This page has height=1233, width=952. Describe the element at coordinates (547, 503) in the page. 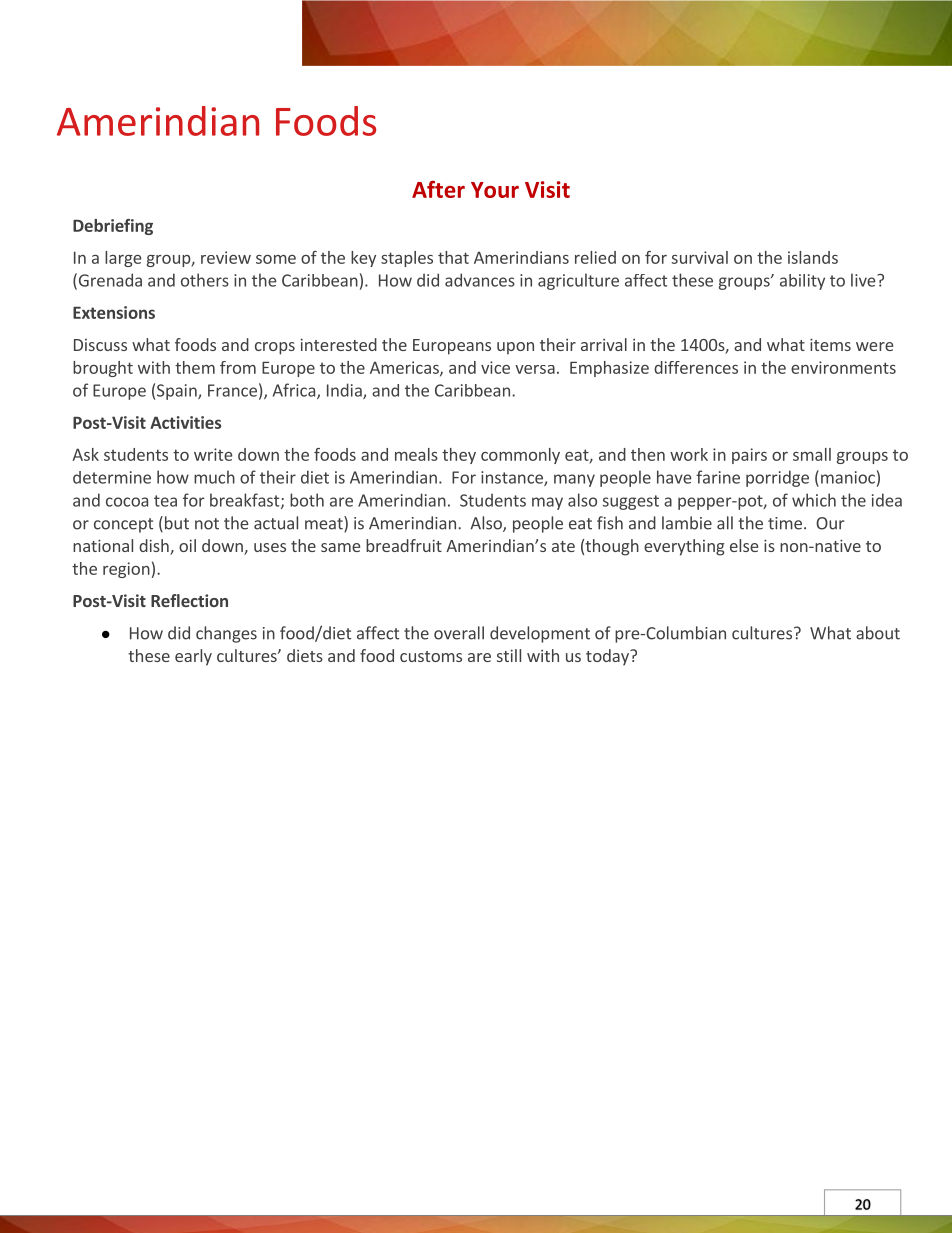

I see `may` at that location.
